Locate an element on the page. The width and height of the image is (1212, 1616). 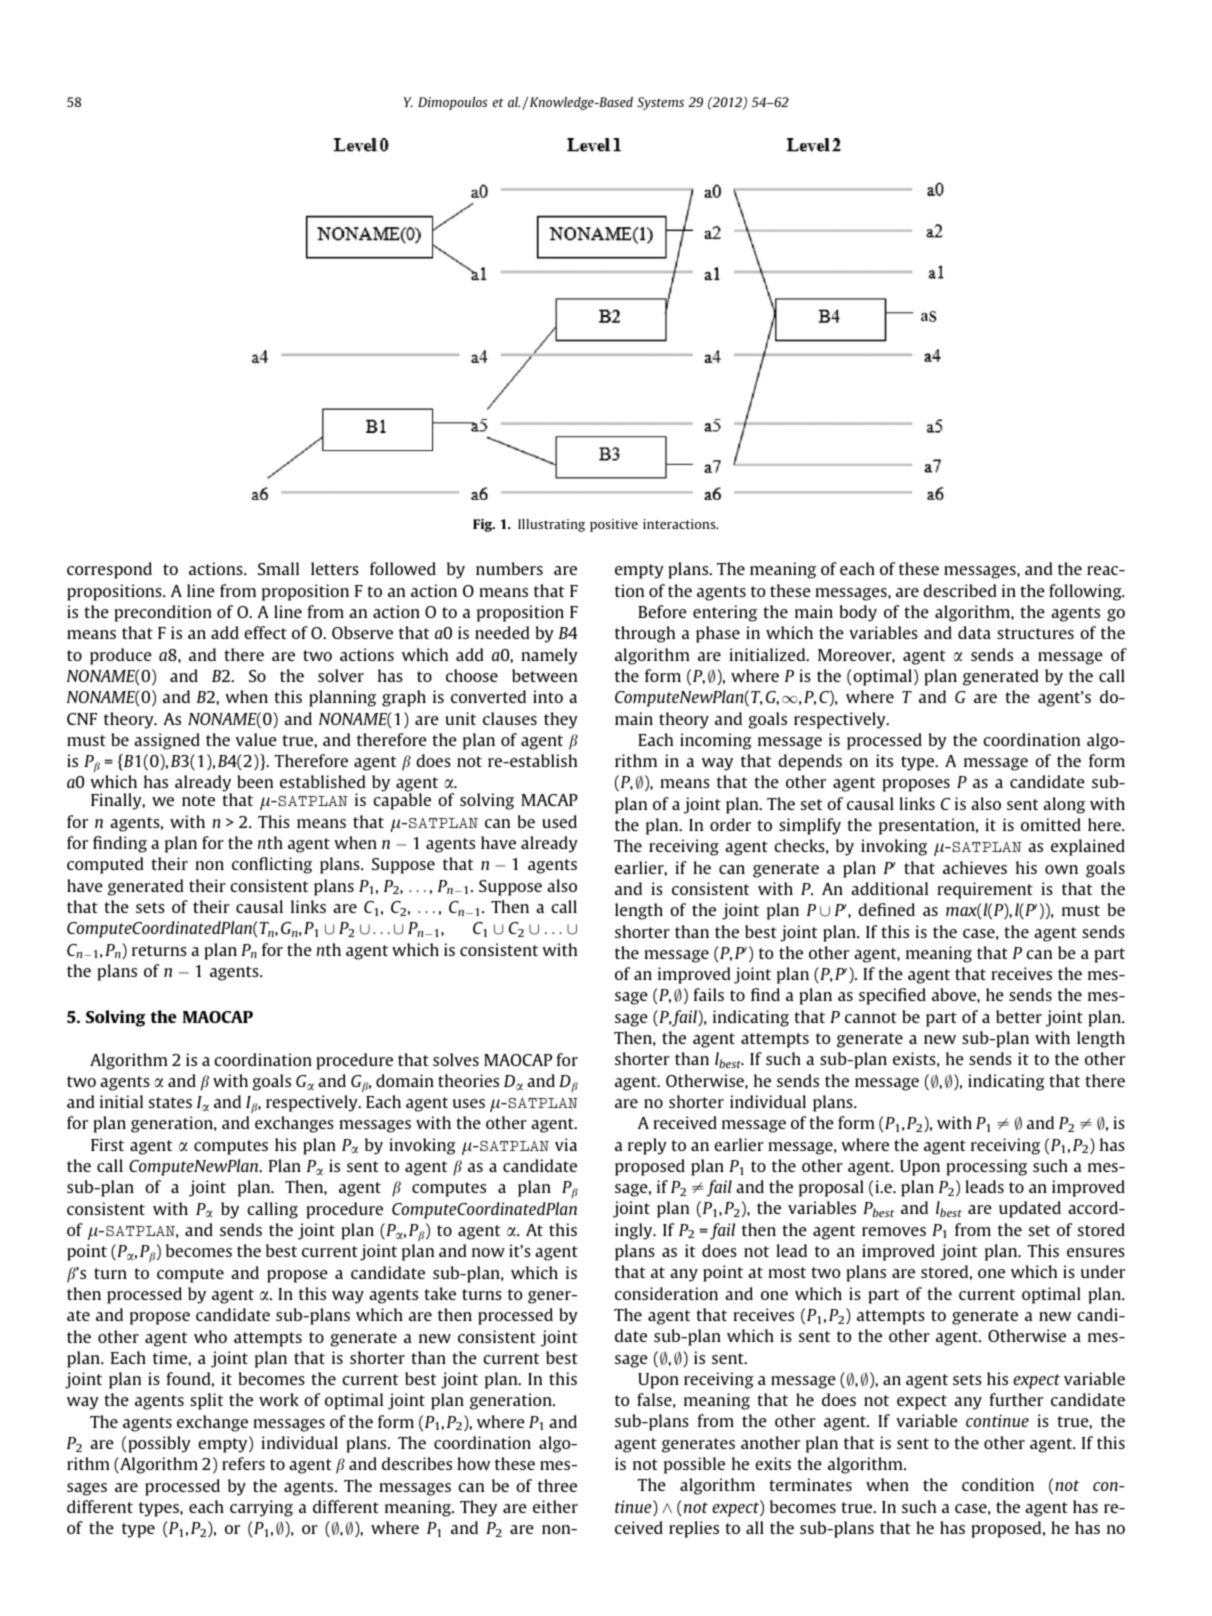
omitted is located at coordinates (1051, 824).
